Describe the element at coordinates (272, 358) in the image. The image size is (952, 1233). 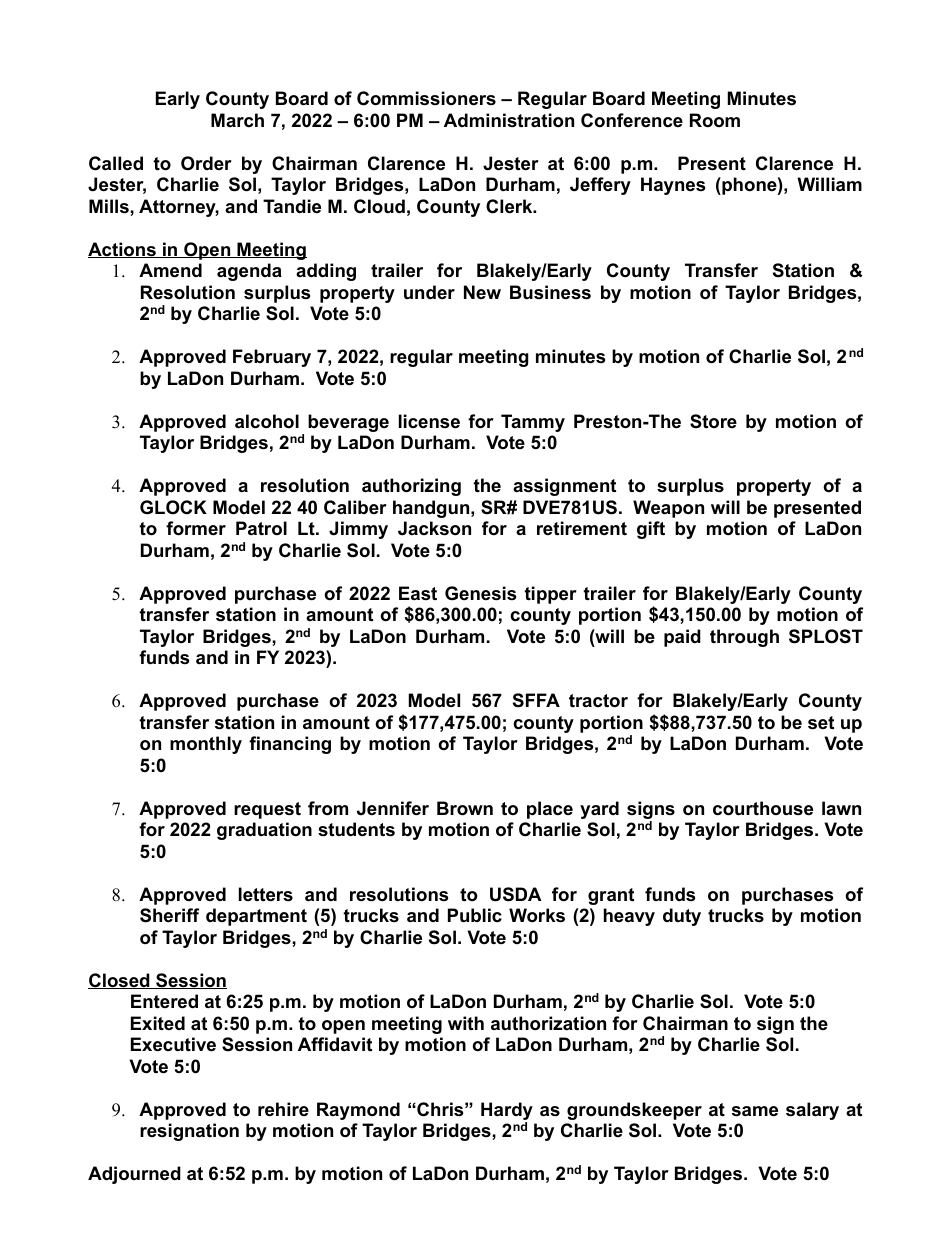
I see `February` at that location.
